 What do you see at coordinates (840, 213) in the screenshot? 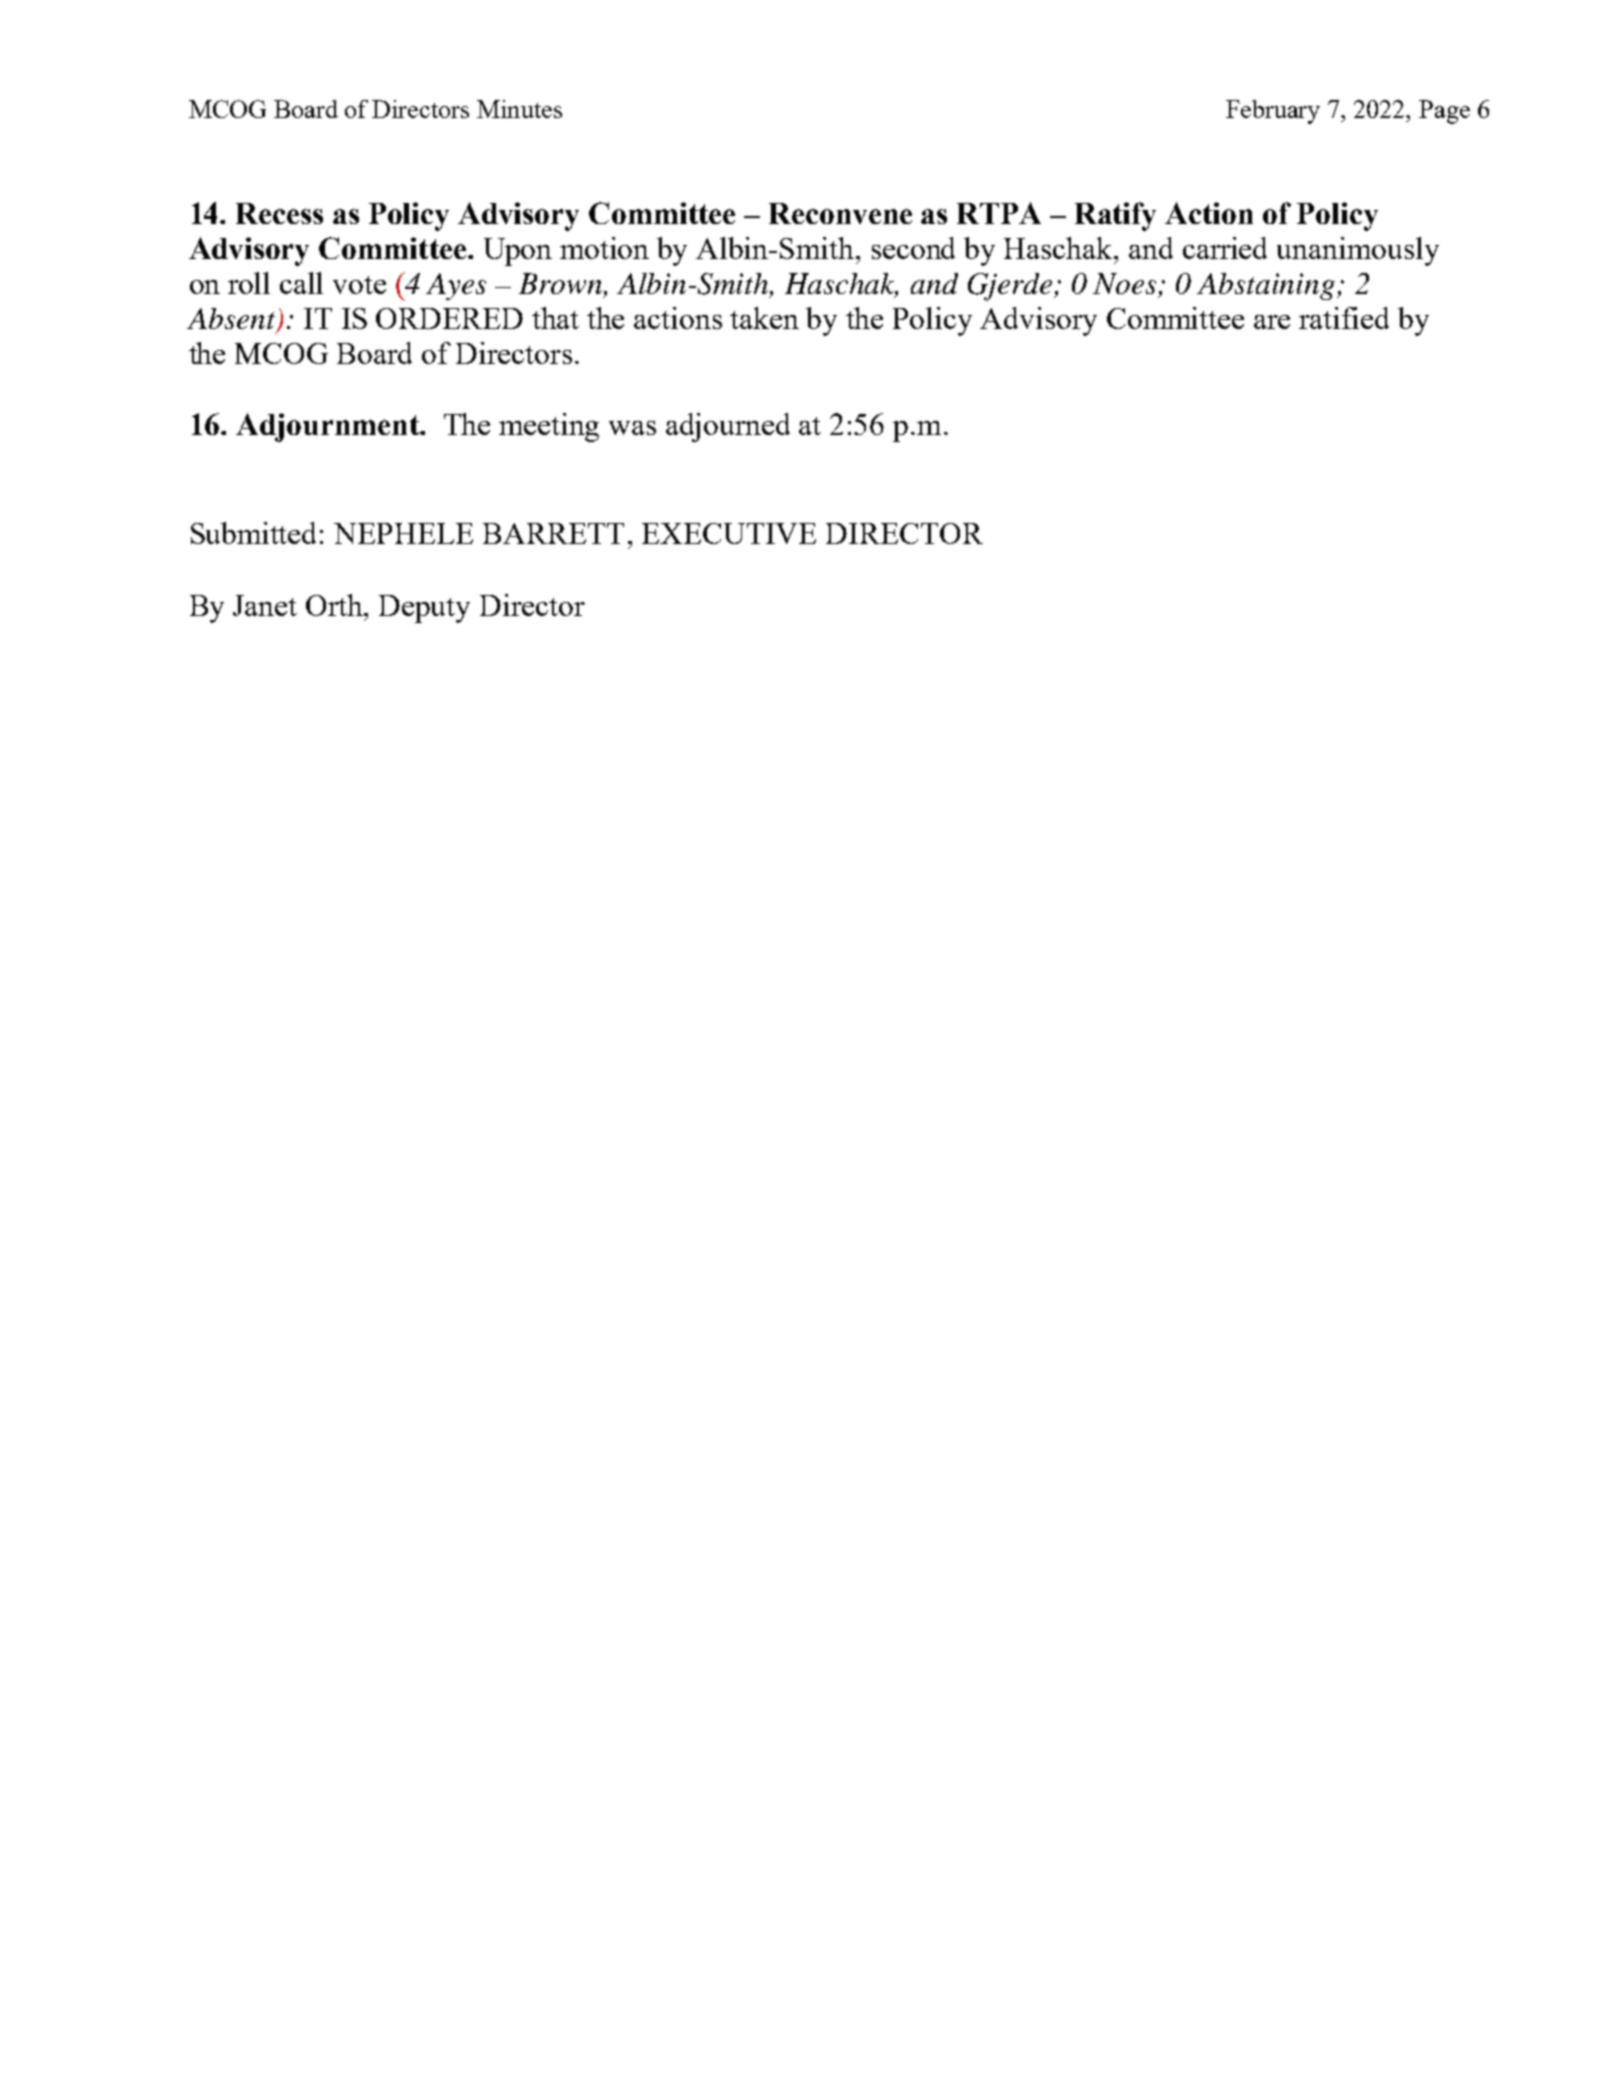
I see `Reconvene` at bounding box center [840, 213].
